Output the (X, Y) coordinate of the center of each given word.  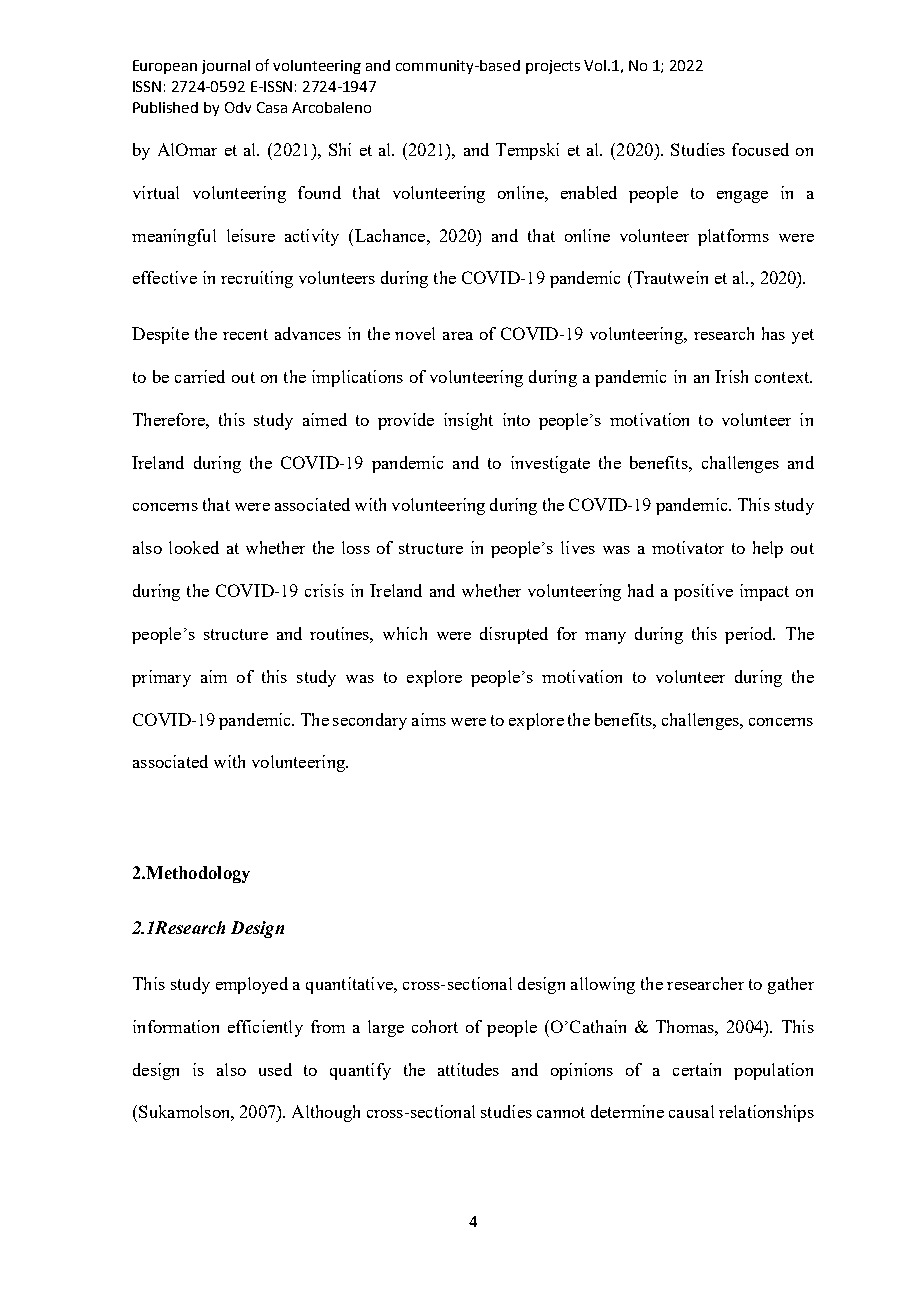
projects (553, 67)
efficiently (265, 1028)
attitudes (468, 1069)
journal (226, 67)
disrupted (514, 635)
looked (194, 547)
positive (703, 592)
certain (697, 1069)
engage (742, 197)
